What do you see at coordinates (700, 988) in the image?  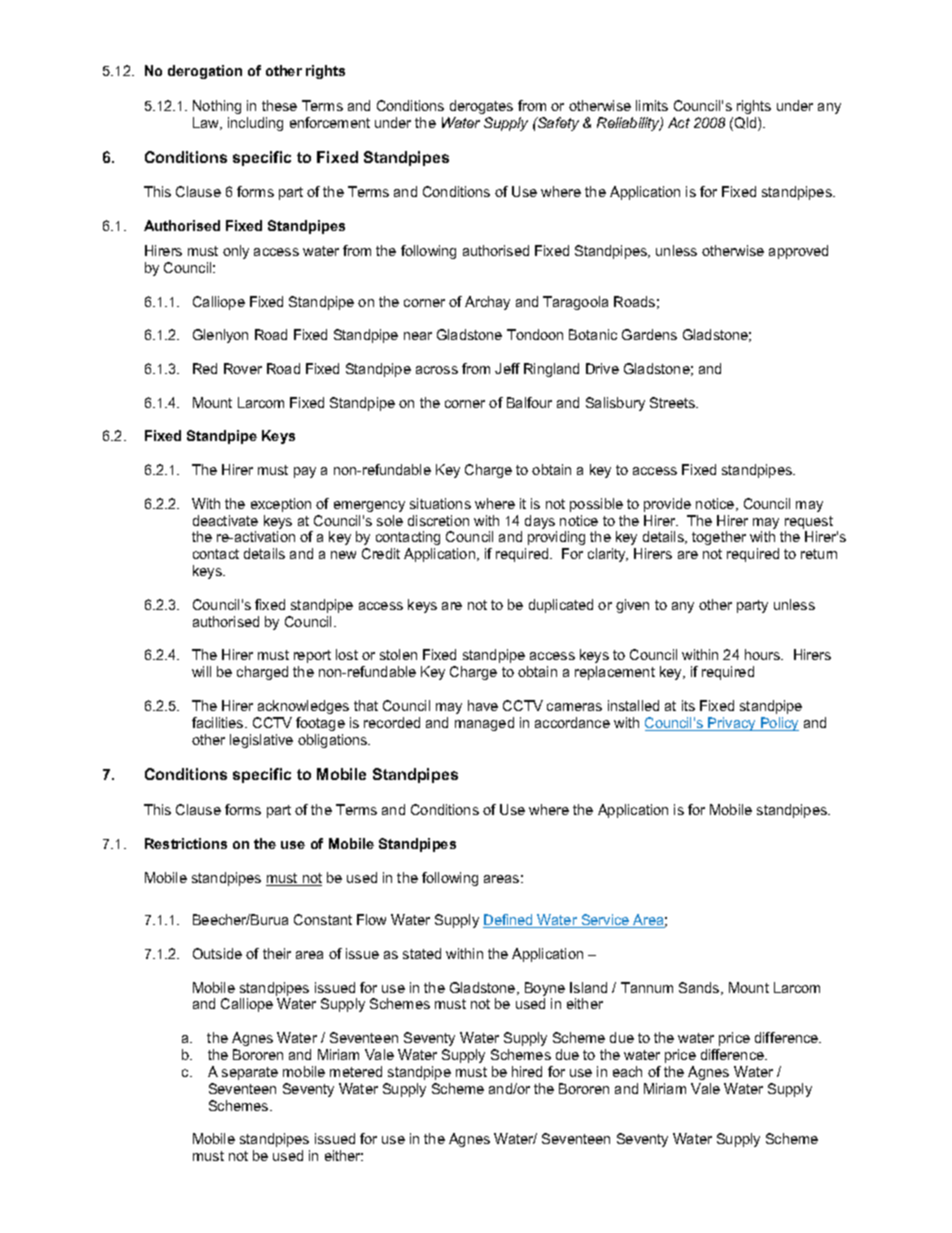 I see `Sands` at bounding box center [700, 988].
